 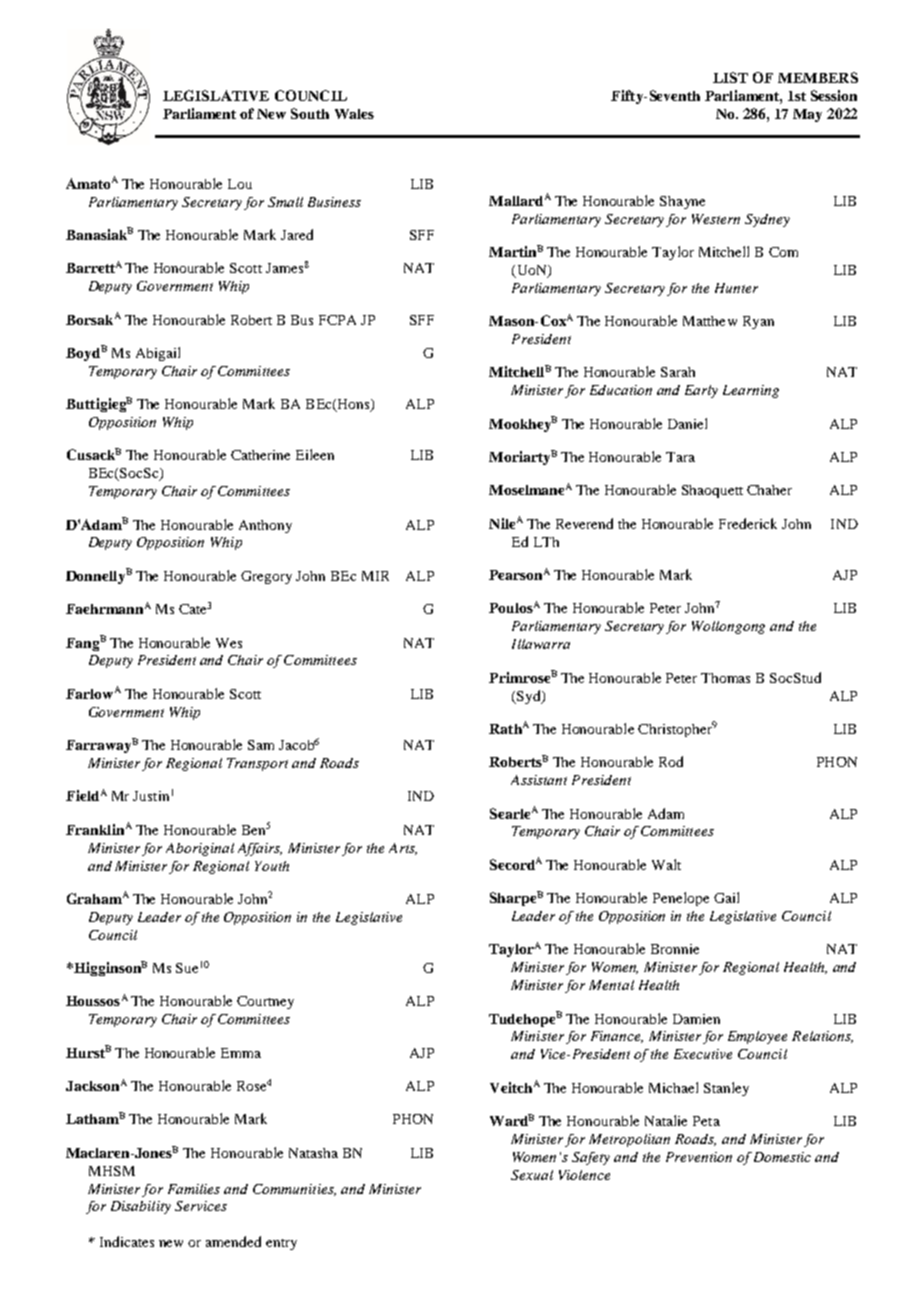 I want to click on South, so click(x=310, y=113).
